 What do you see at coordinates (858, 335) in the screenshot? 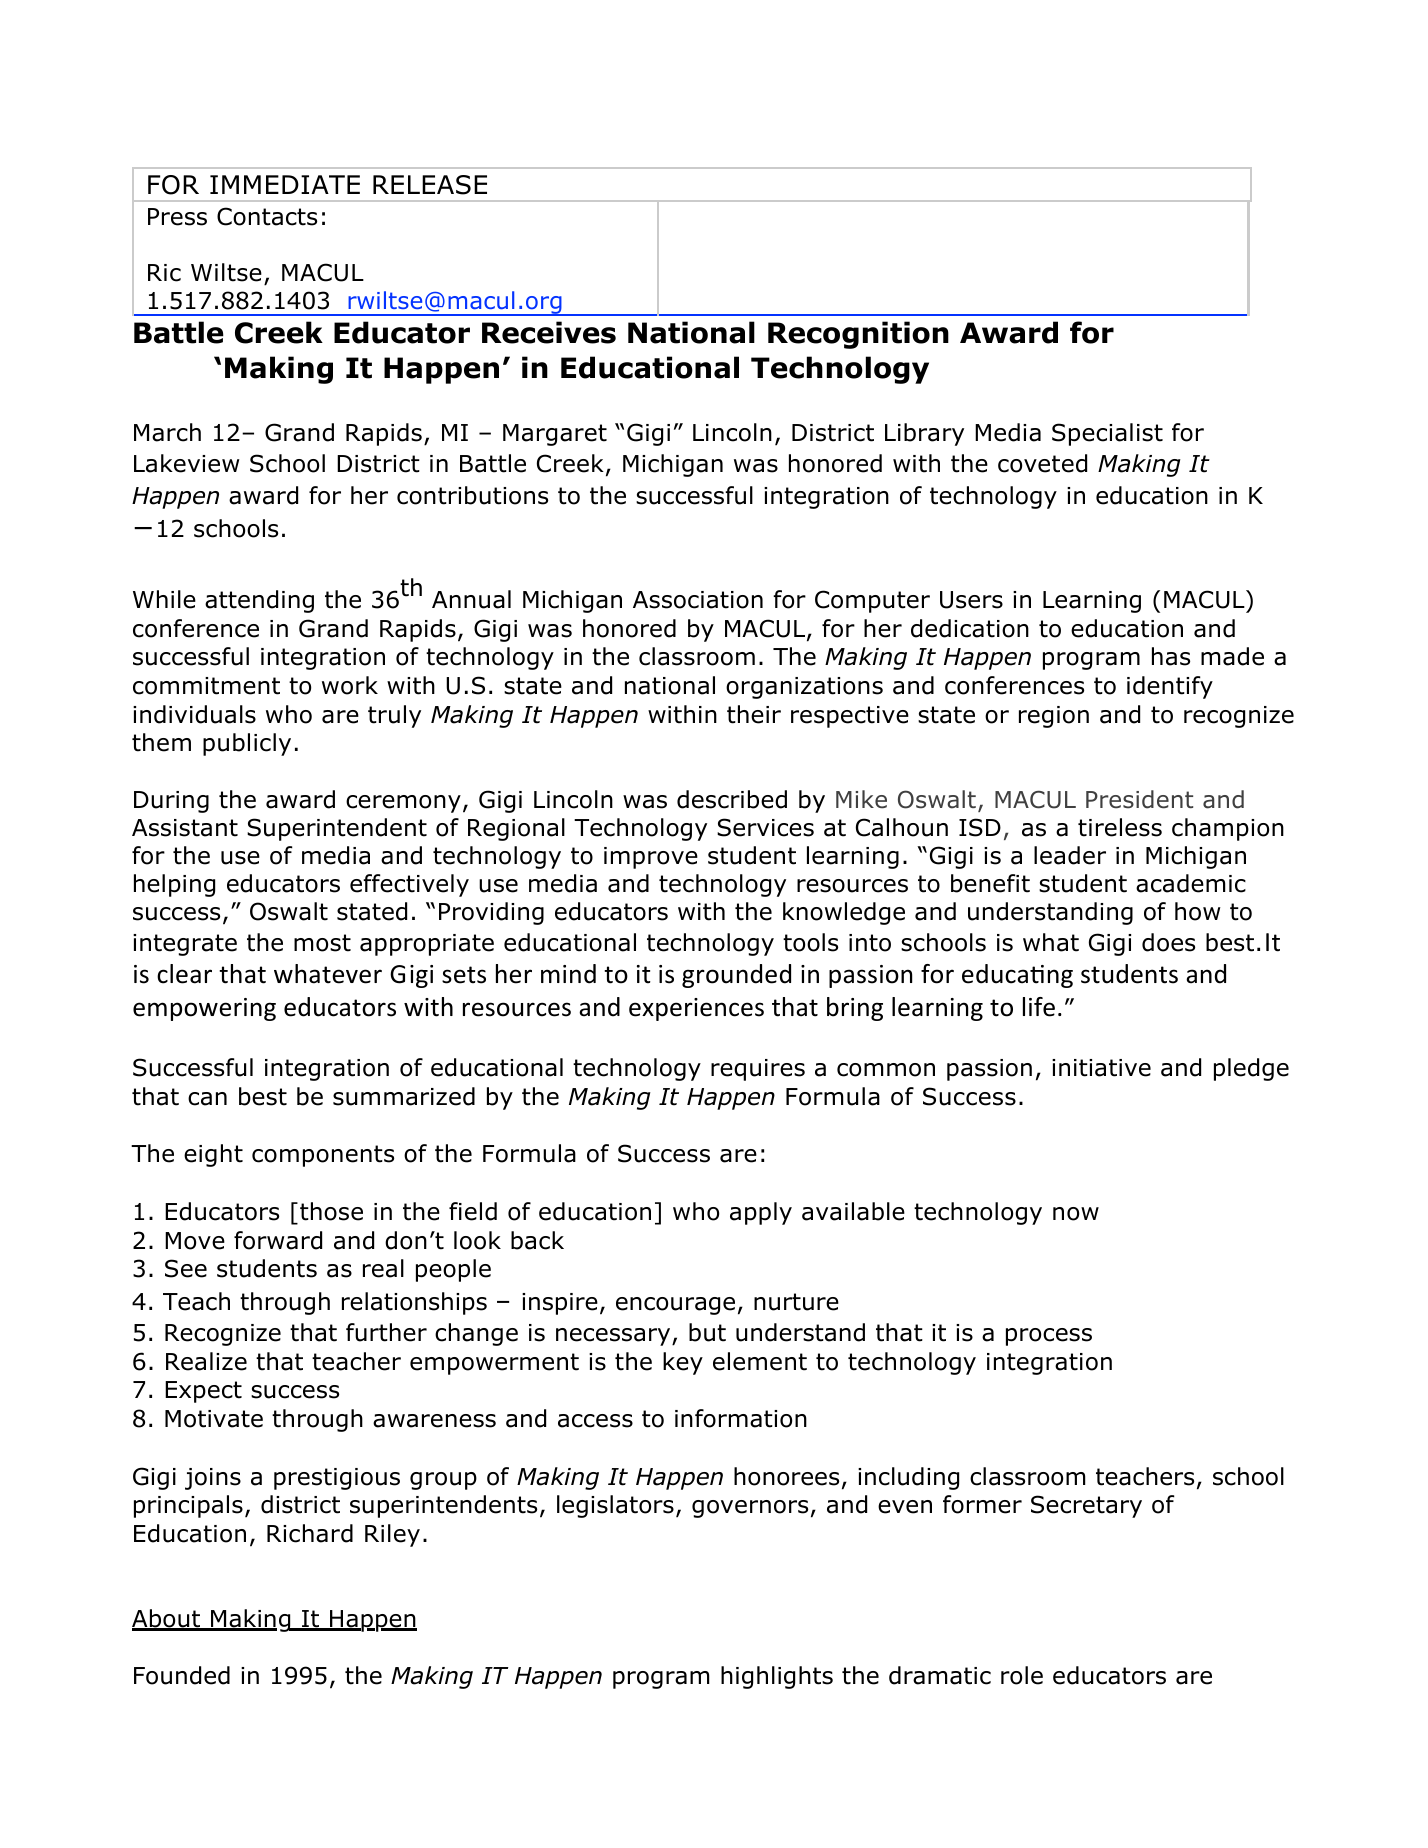
I see `Recognition` at bounding box center [858, 335].
